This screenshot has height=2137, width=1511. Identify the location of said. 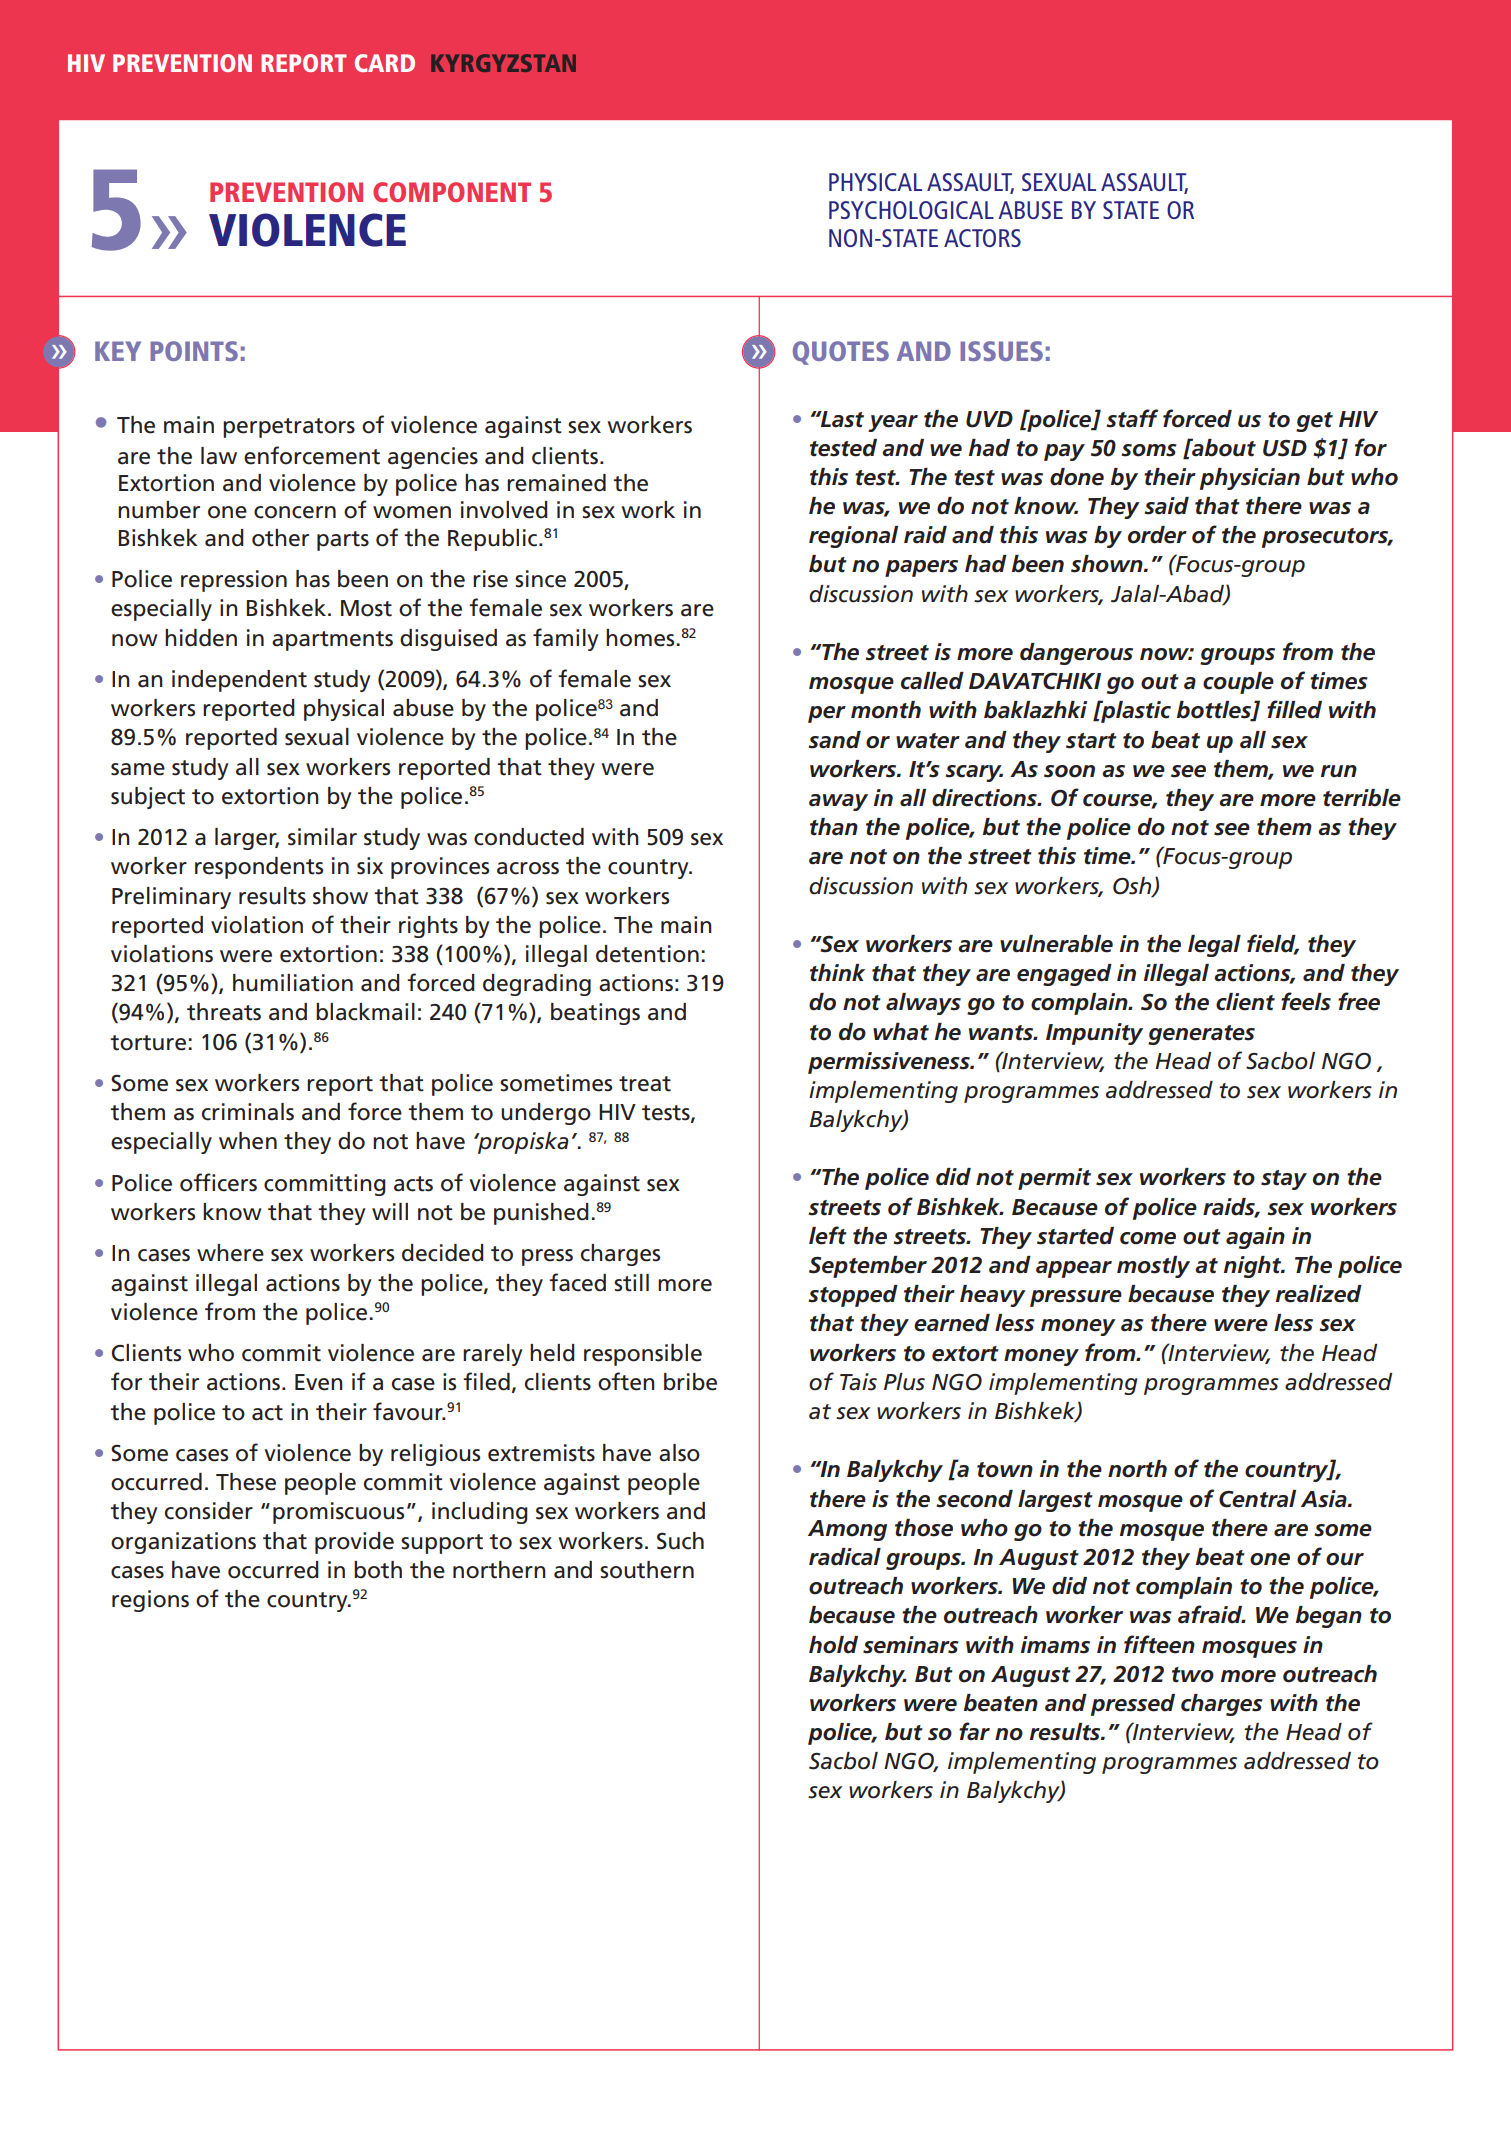
(1166, 506).
